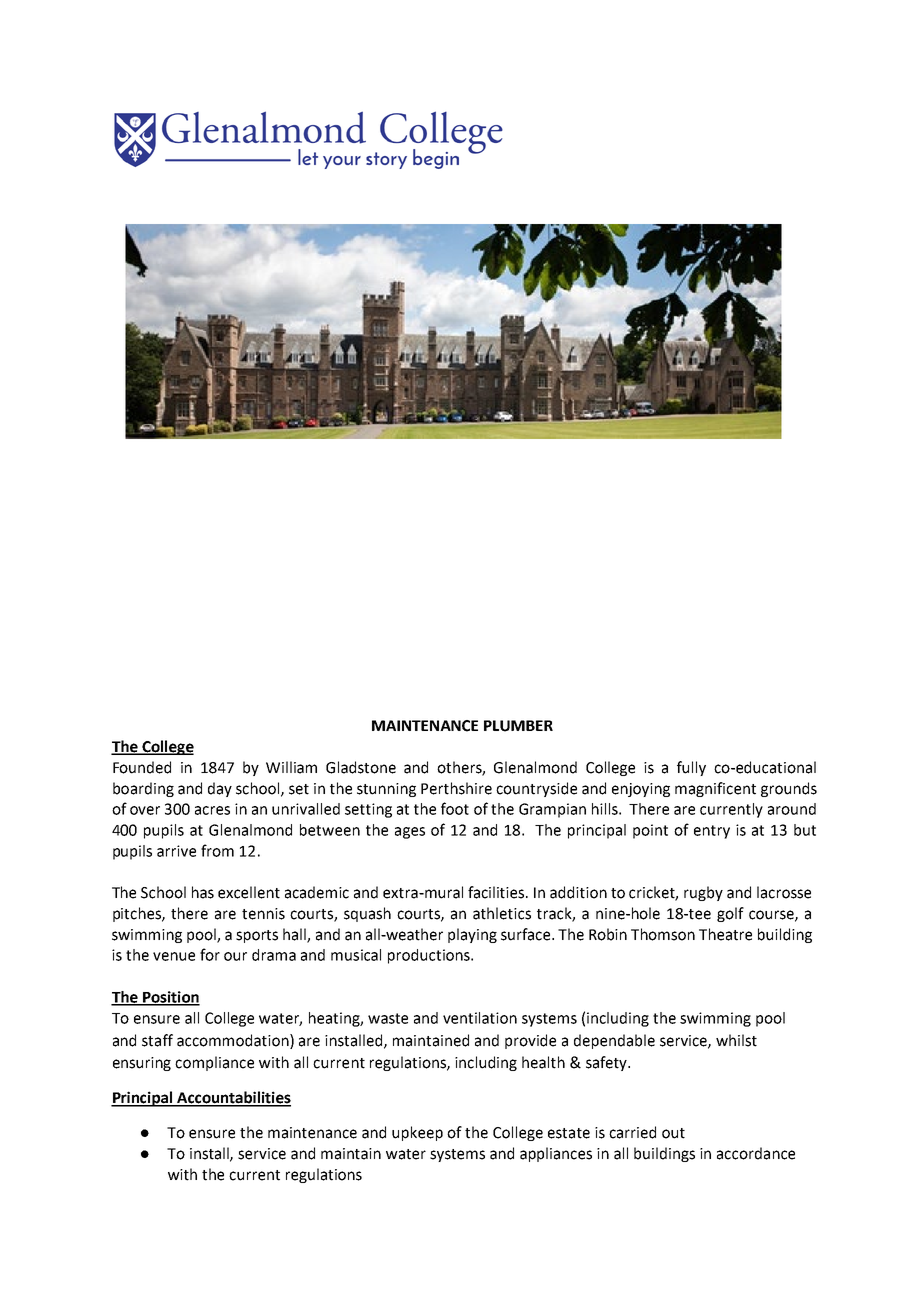  What do you see at coordinates (257, 936) in the image?
I see `sports` at bounding box center [257, 936].
